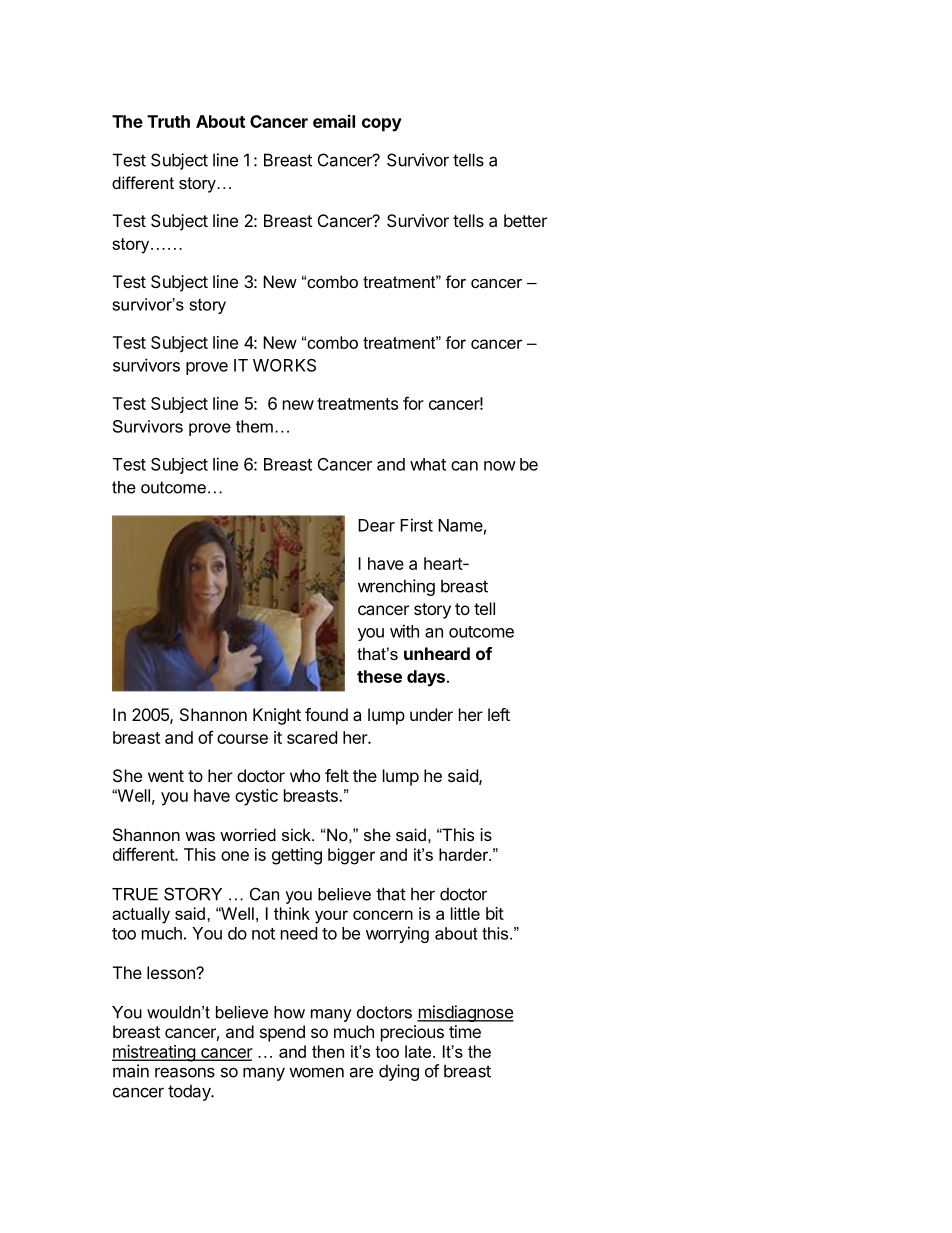 The height and width of the page is (1233, 952). Describe the element at coordinates (328, 1051) in the page. I see `then` at that location.
